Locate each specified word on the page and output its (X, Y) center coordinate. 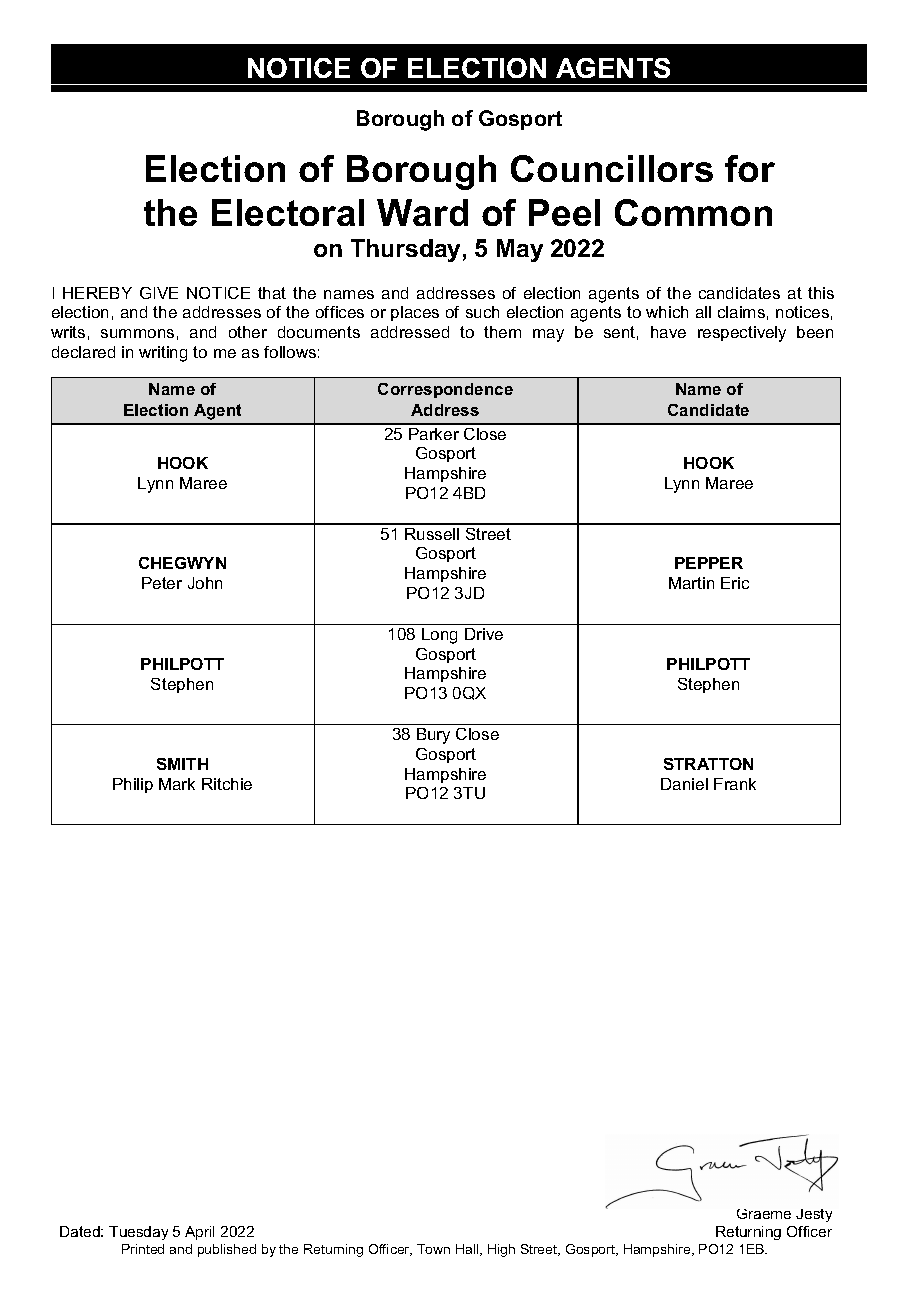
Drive (484, 634)
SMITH (182, 764)
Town (433, 1249)
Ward (422, 212)
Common (693, 212)
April (199, 1233)
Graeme (764, 1214)
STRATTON (708, 764)
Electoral (288, 212)
